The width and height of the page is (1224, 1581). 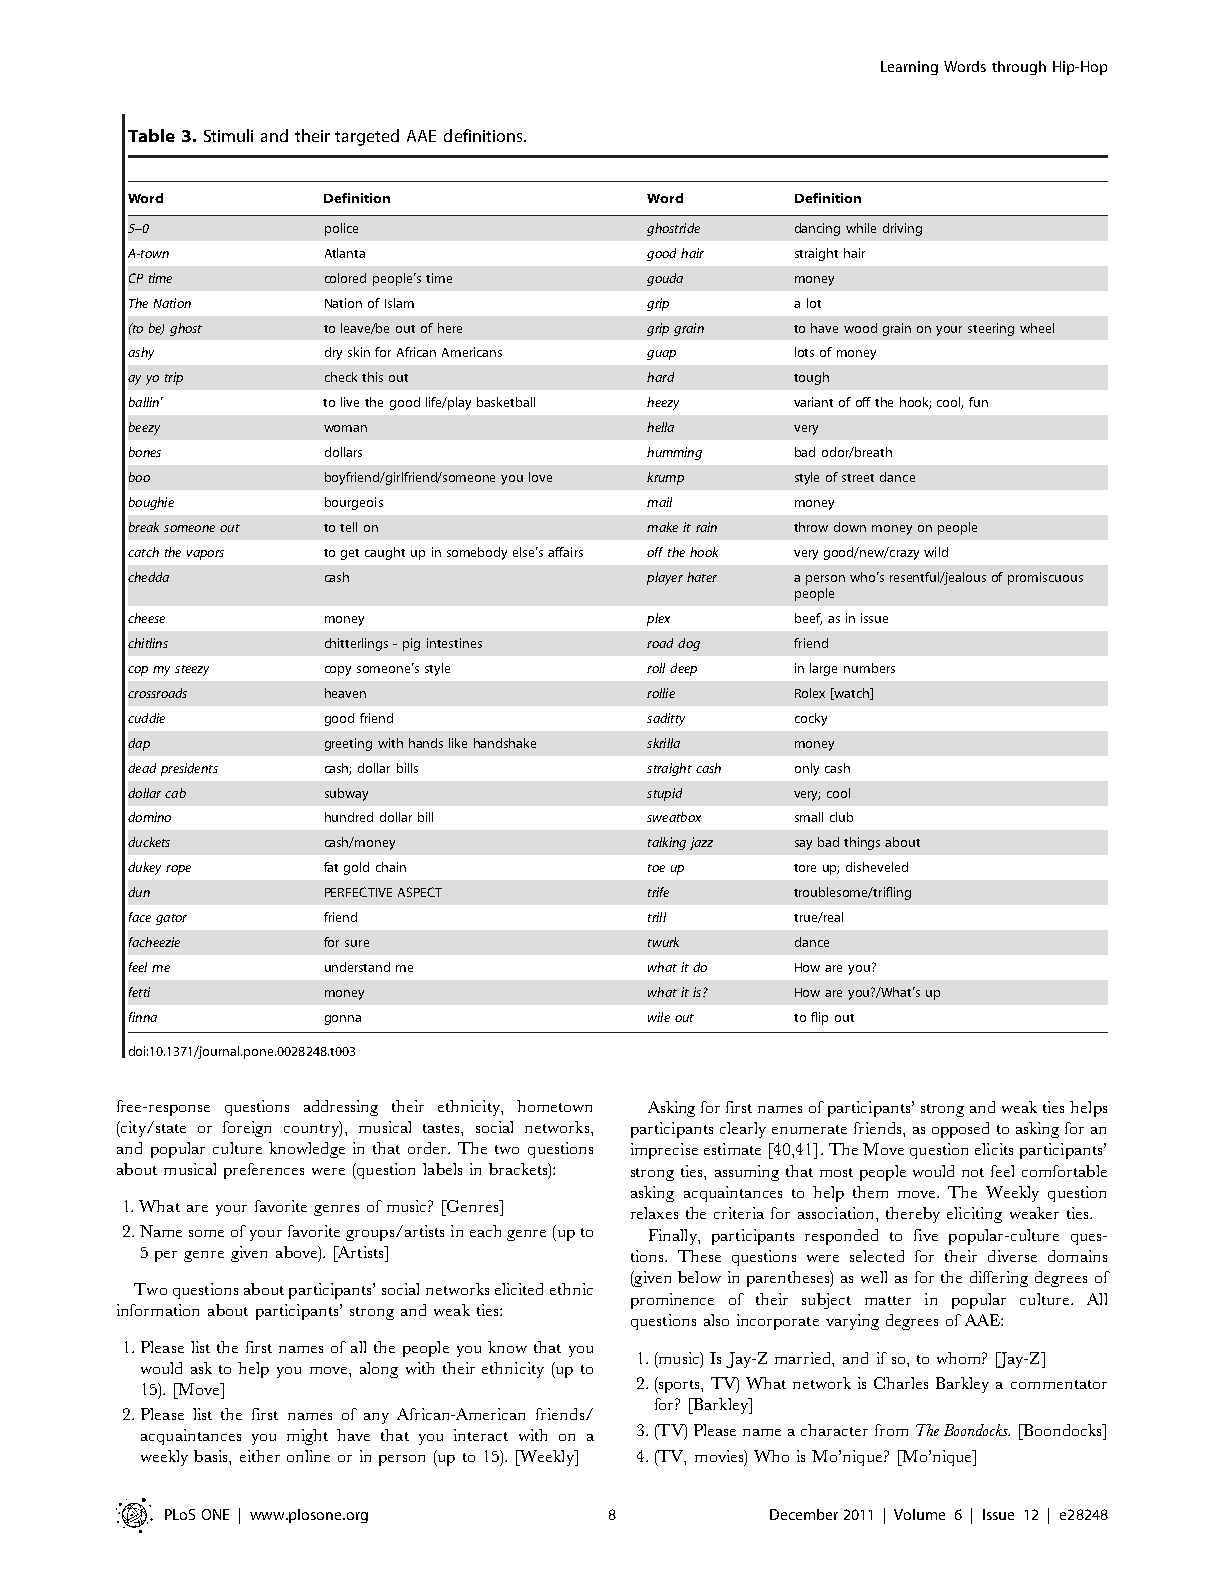 I want to click on stupid, so click(x=664, y=794).
